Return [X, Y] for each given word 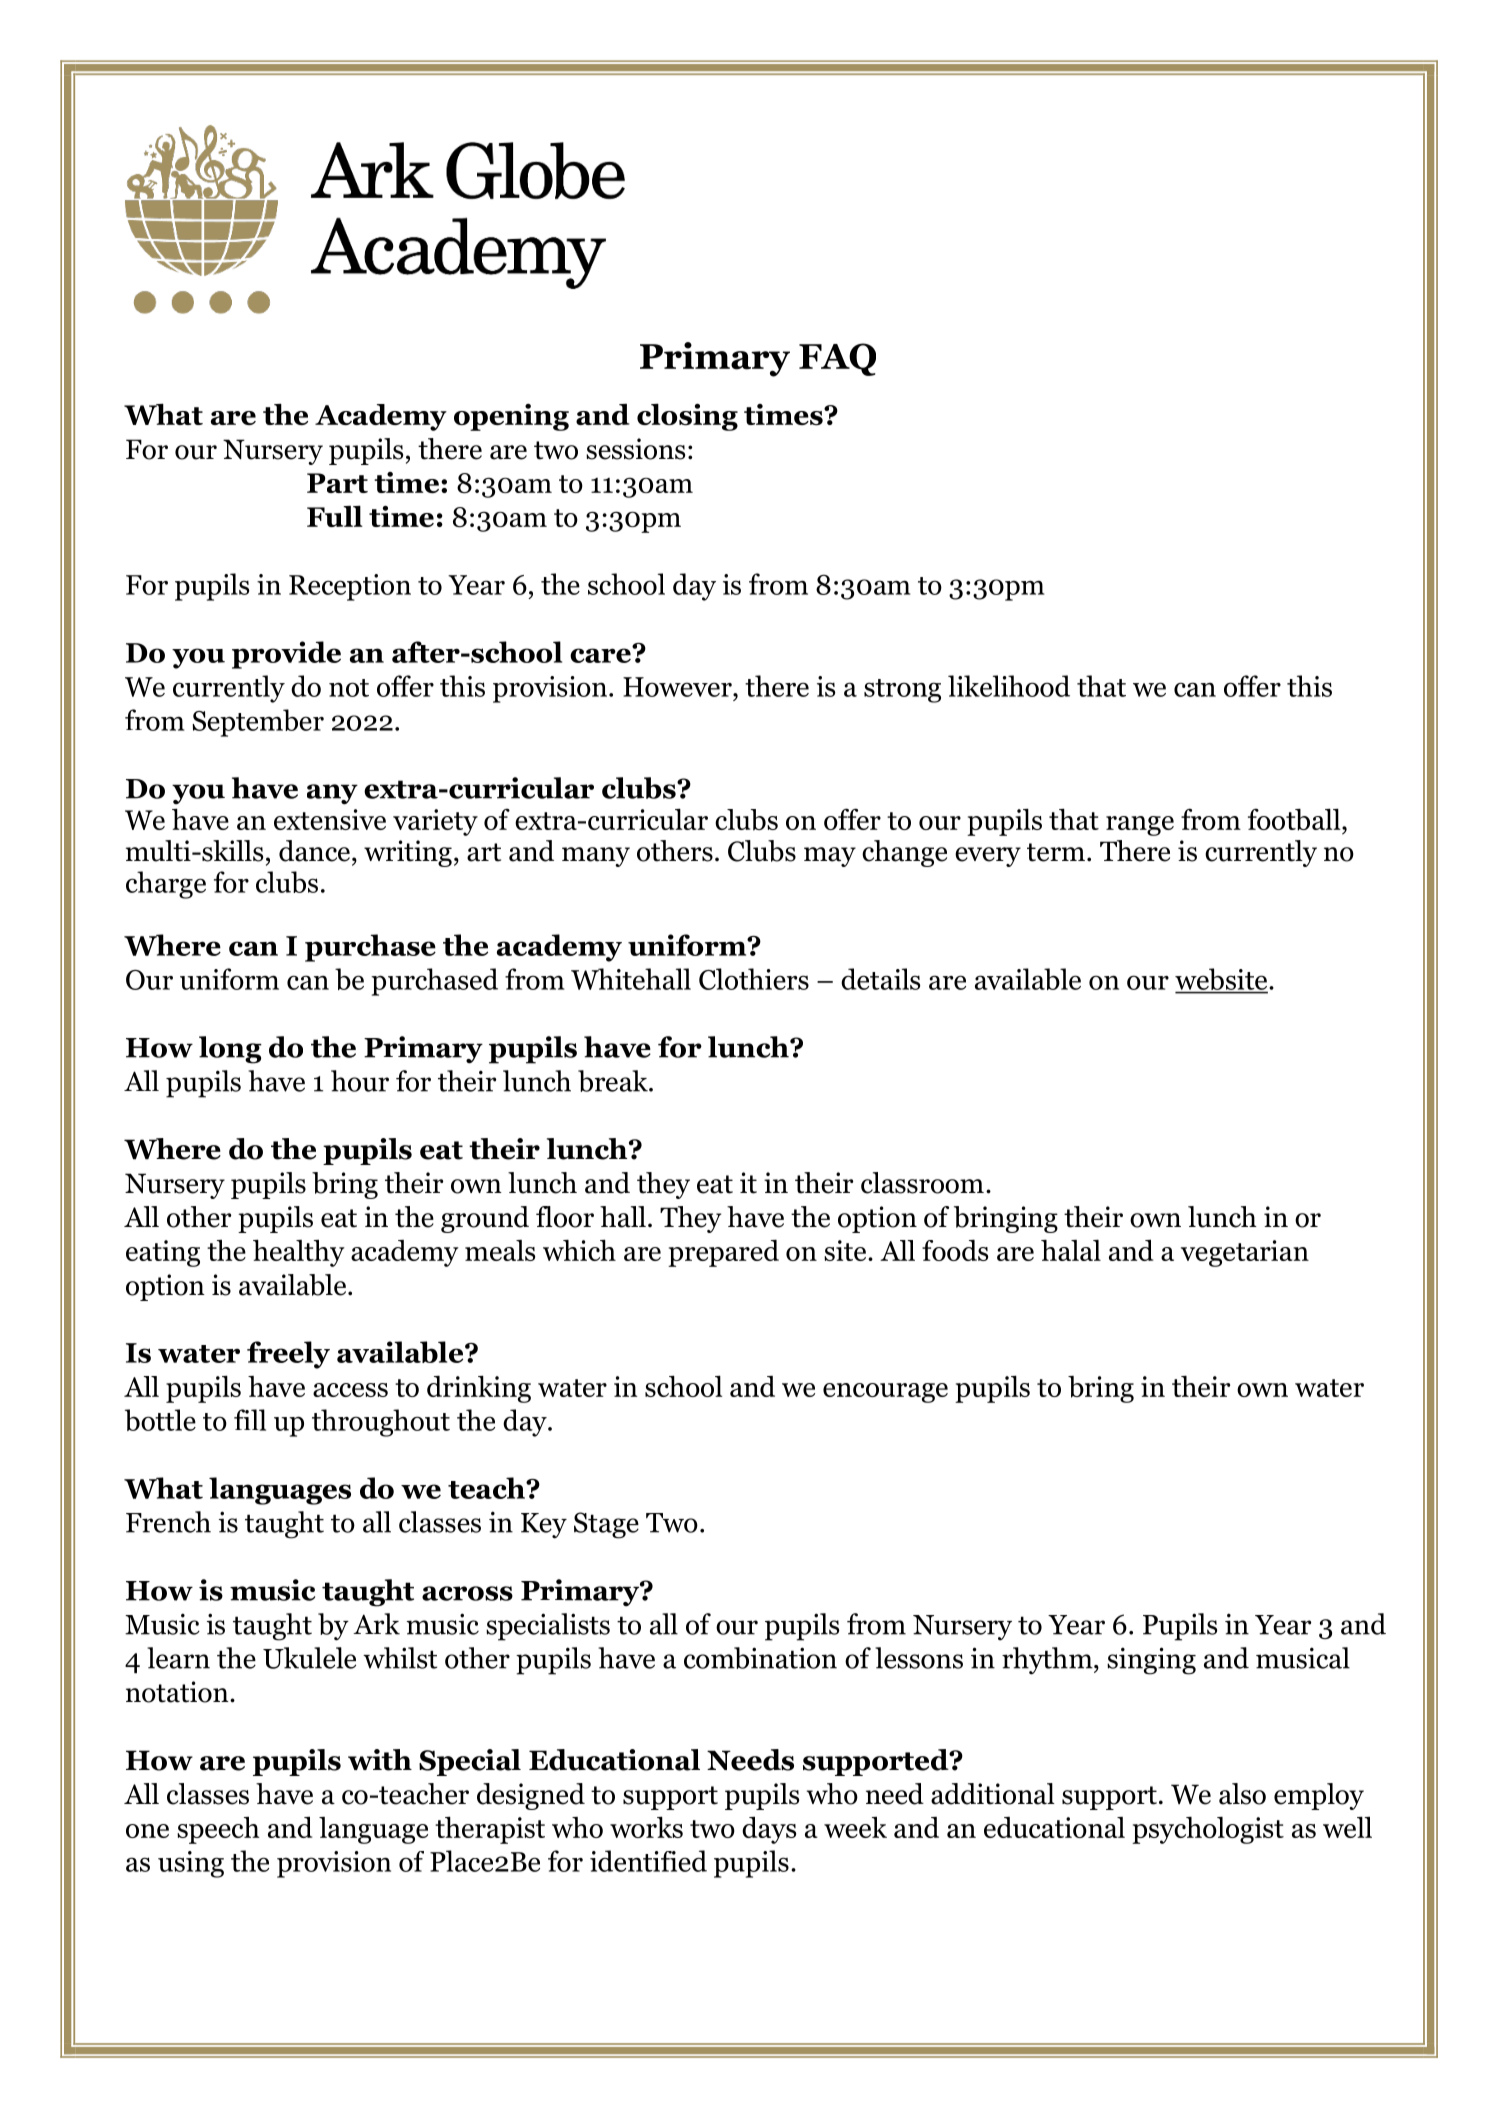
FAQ [837, 359]
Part [337, 483]
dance [314, 851]
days [769, 1830]
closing [687, 417]
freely [288, 1355]
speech [218, 1830]
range [1140, 826]
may [830, 857]
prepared [723, 1253]
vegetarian [1245, 1253]
